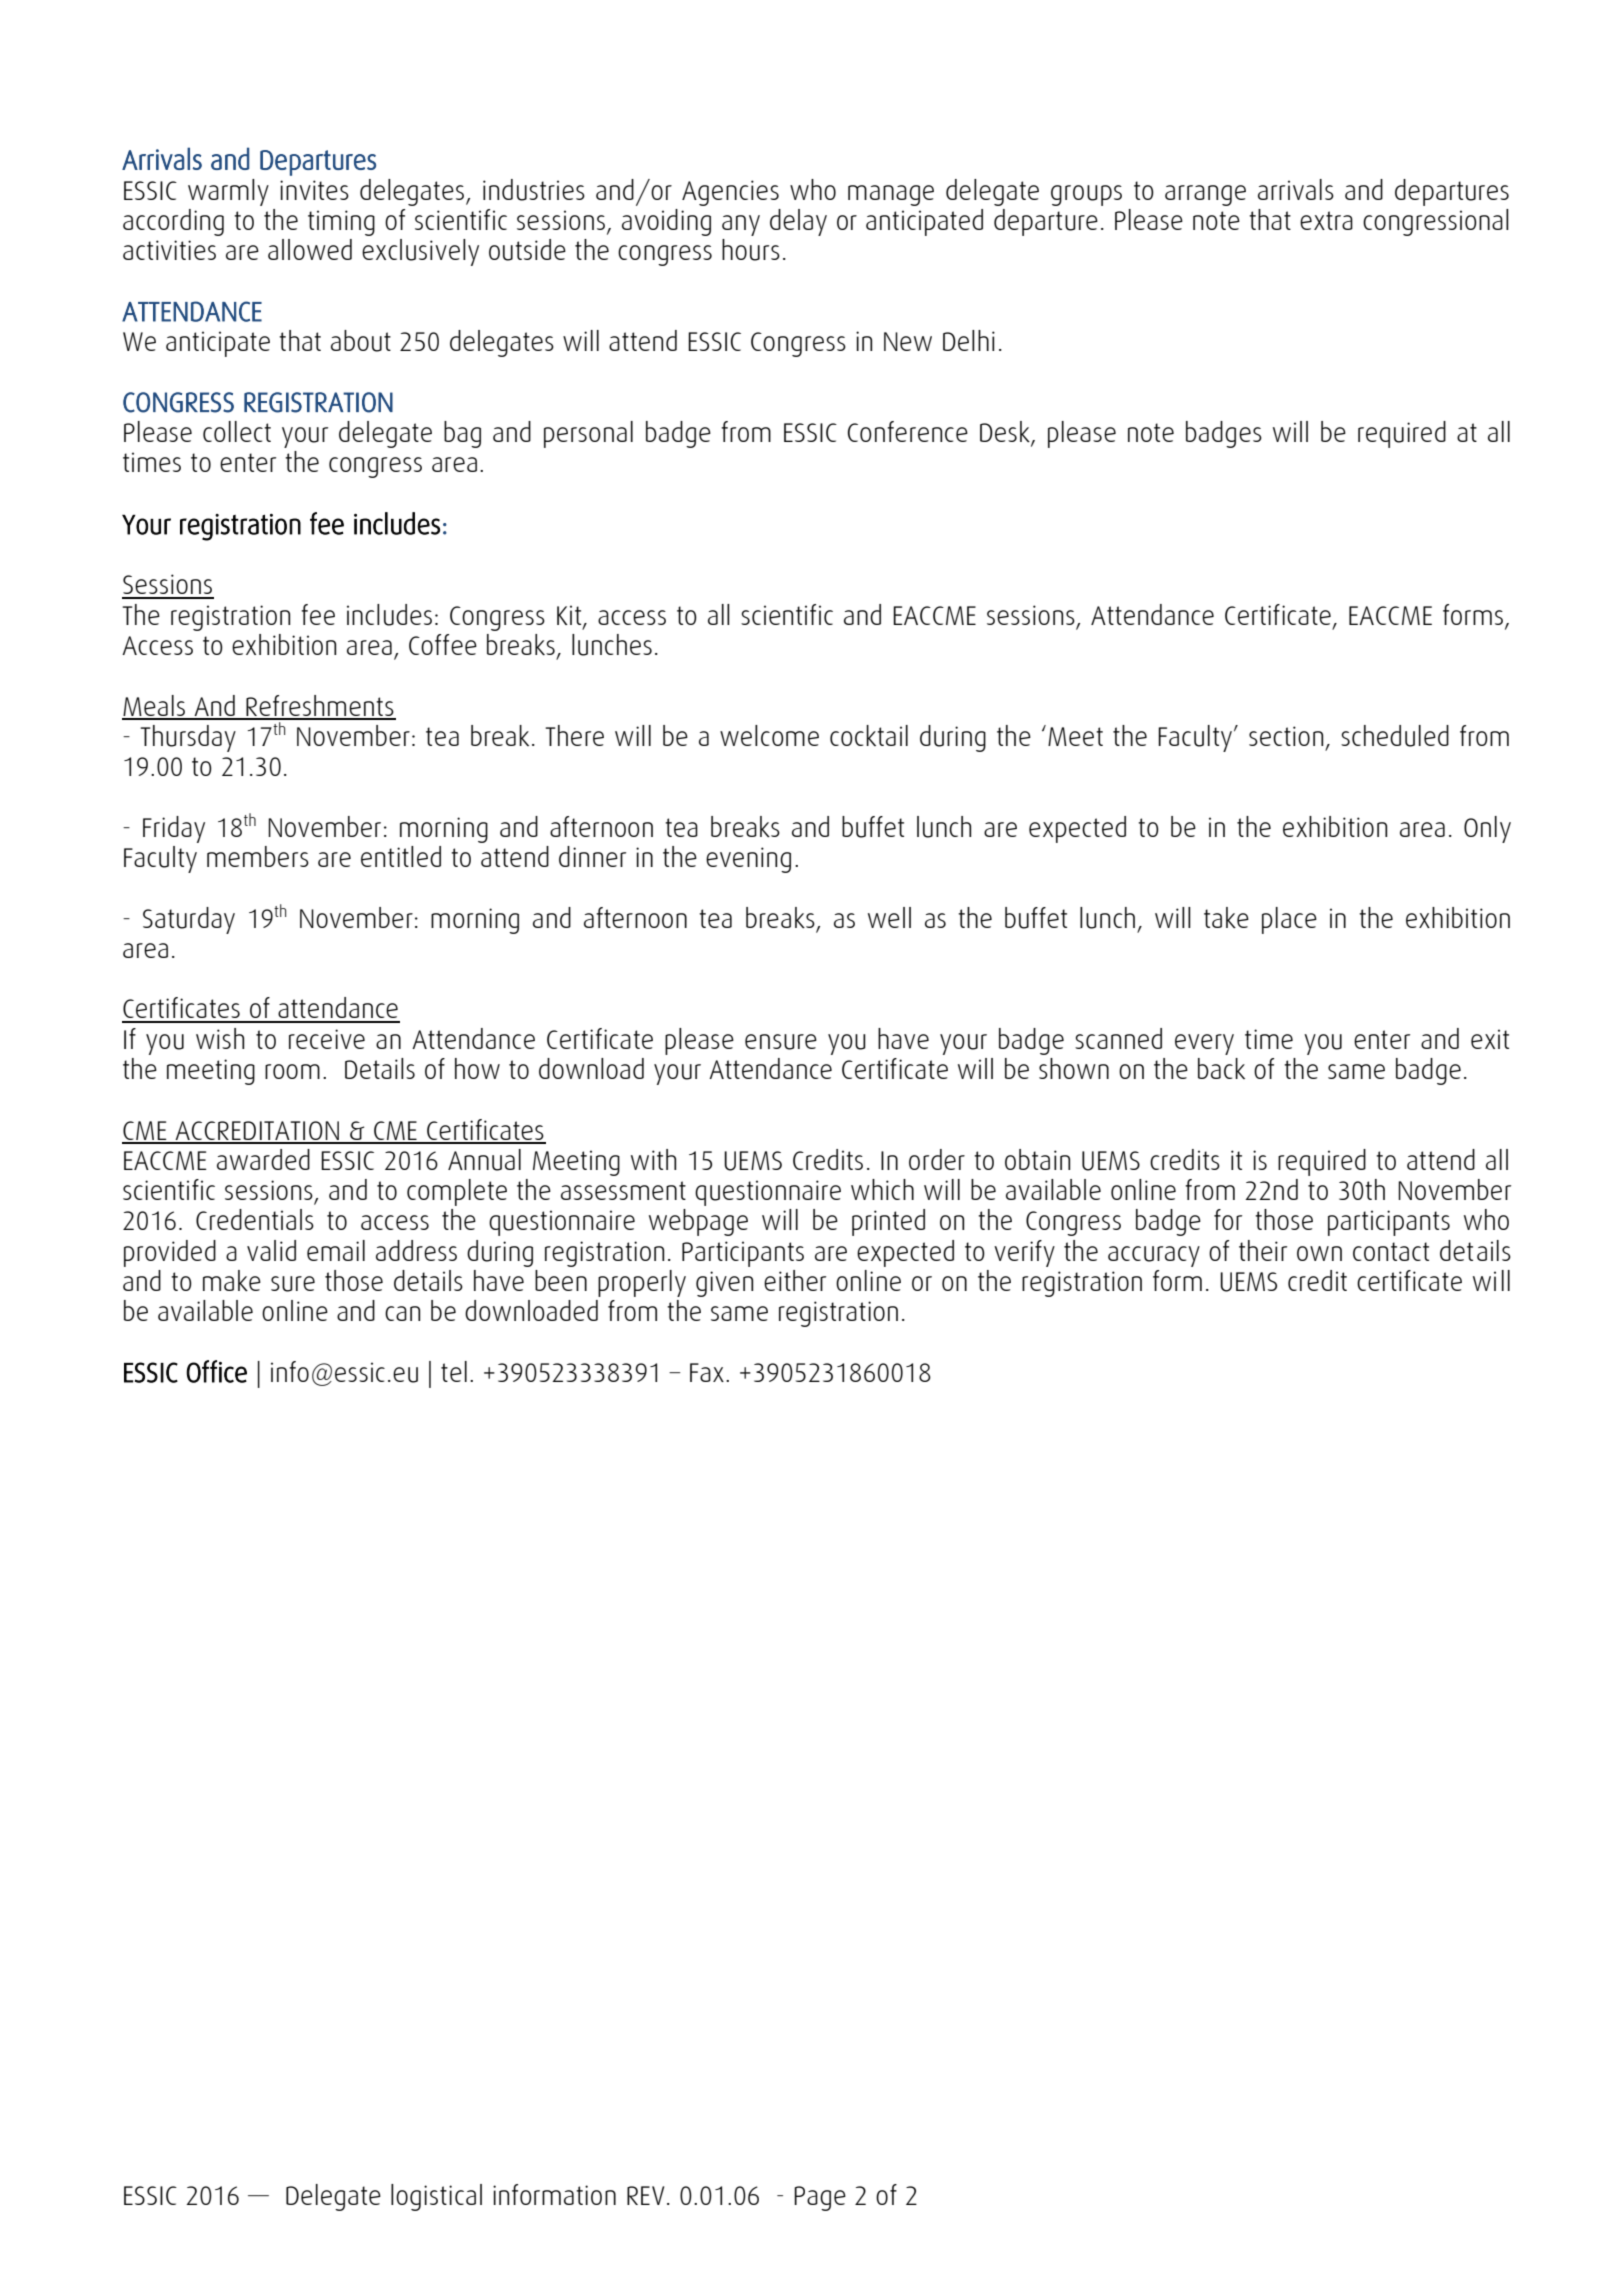  I want to click on section, so click(1286, 736).
